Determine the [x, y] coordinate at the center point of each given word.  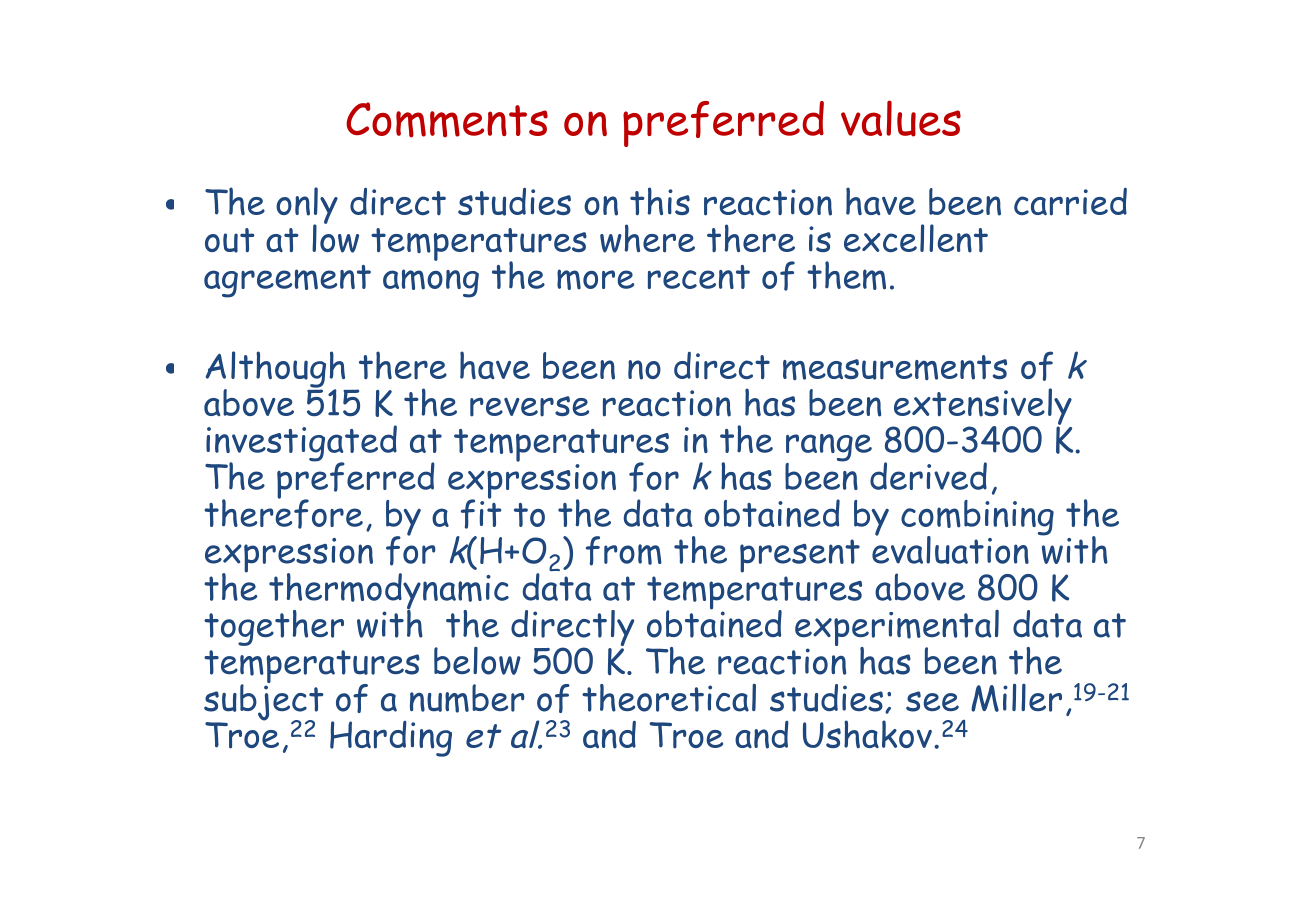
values [901, 118]
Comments [447, 120]
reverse [529, 406]
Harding [391, 739]
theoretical [669, 698]
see [932, 701]
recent [699, 277]
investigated [301, 444]
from [624, 551]
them [846, 275]
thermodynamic [389, 592]
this [660, 201]
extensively [982, 407]
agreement [287, 281]
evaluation [950, 549]
